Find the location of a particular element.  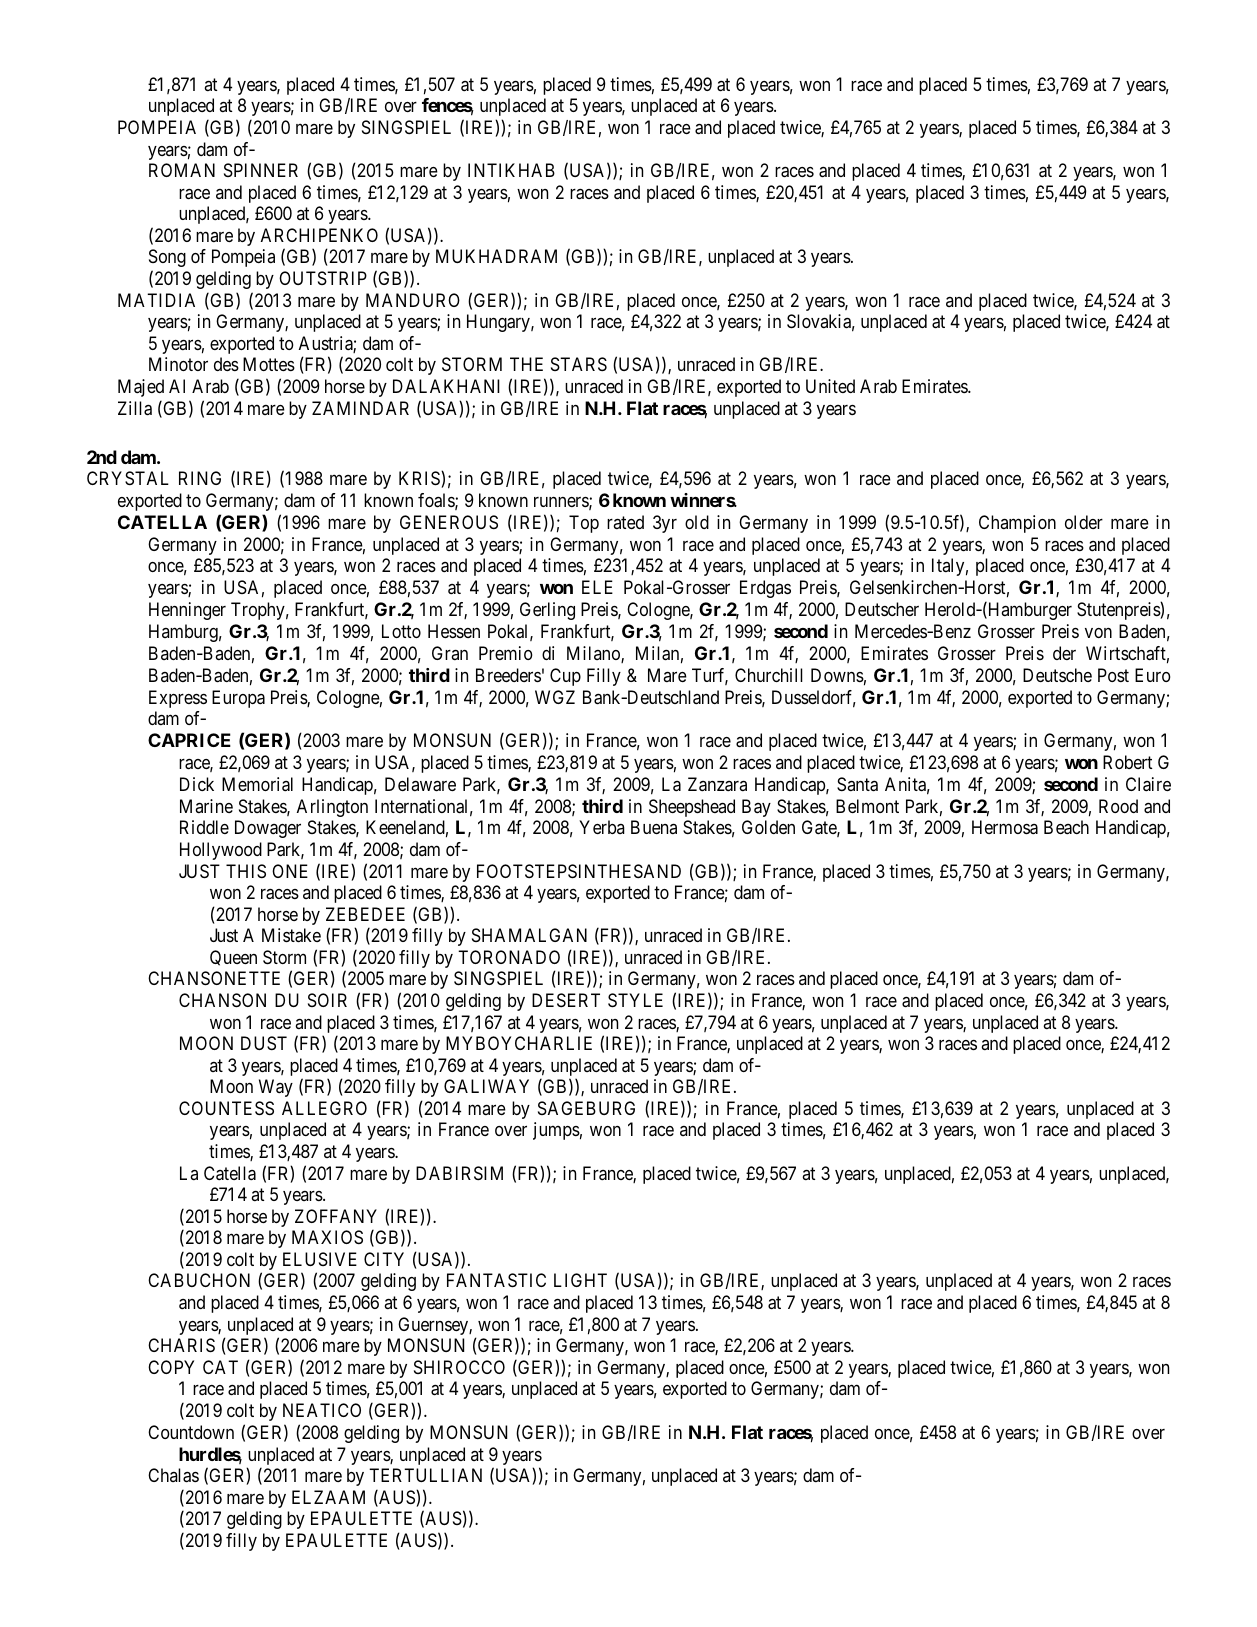

STARS is located at coordinates (579, 364).
